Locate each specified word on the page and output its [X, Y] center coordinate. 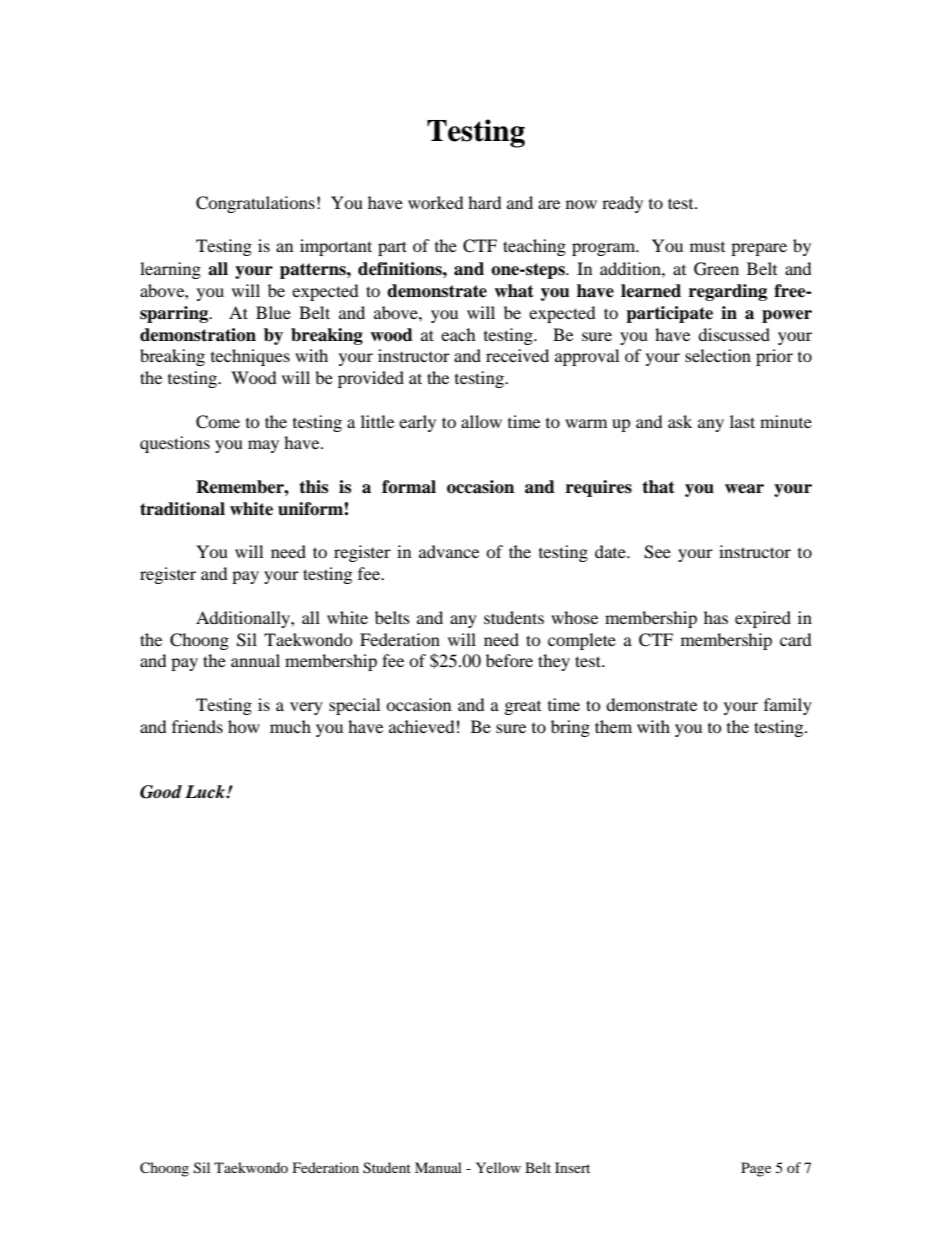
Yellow [498, 1167]
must [707, 247]
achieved [422, 726]
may [263, 446]
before [509, 660]
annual [255, 660]
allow [481, 421]
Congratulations [255, 204]
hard [485, 202]
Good [161, 792]
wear [744, 489]
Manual [438, 1167]
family [788, 706]
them [613, 726]
